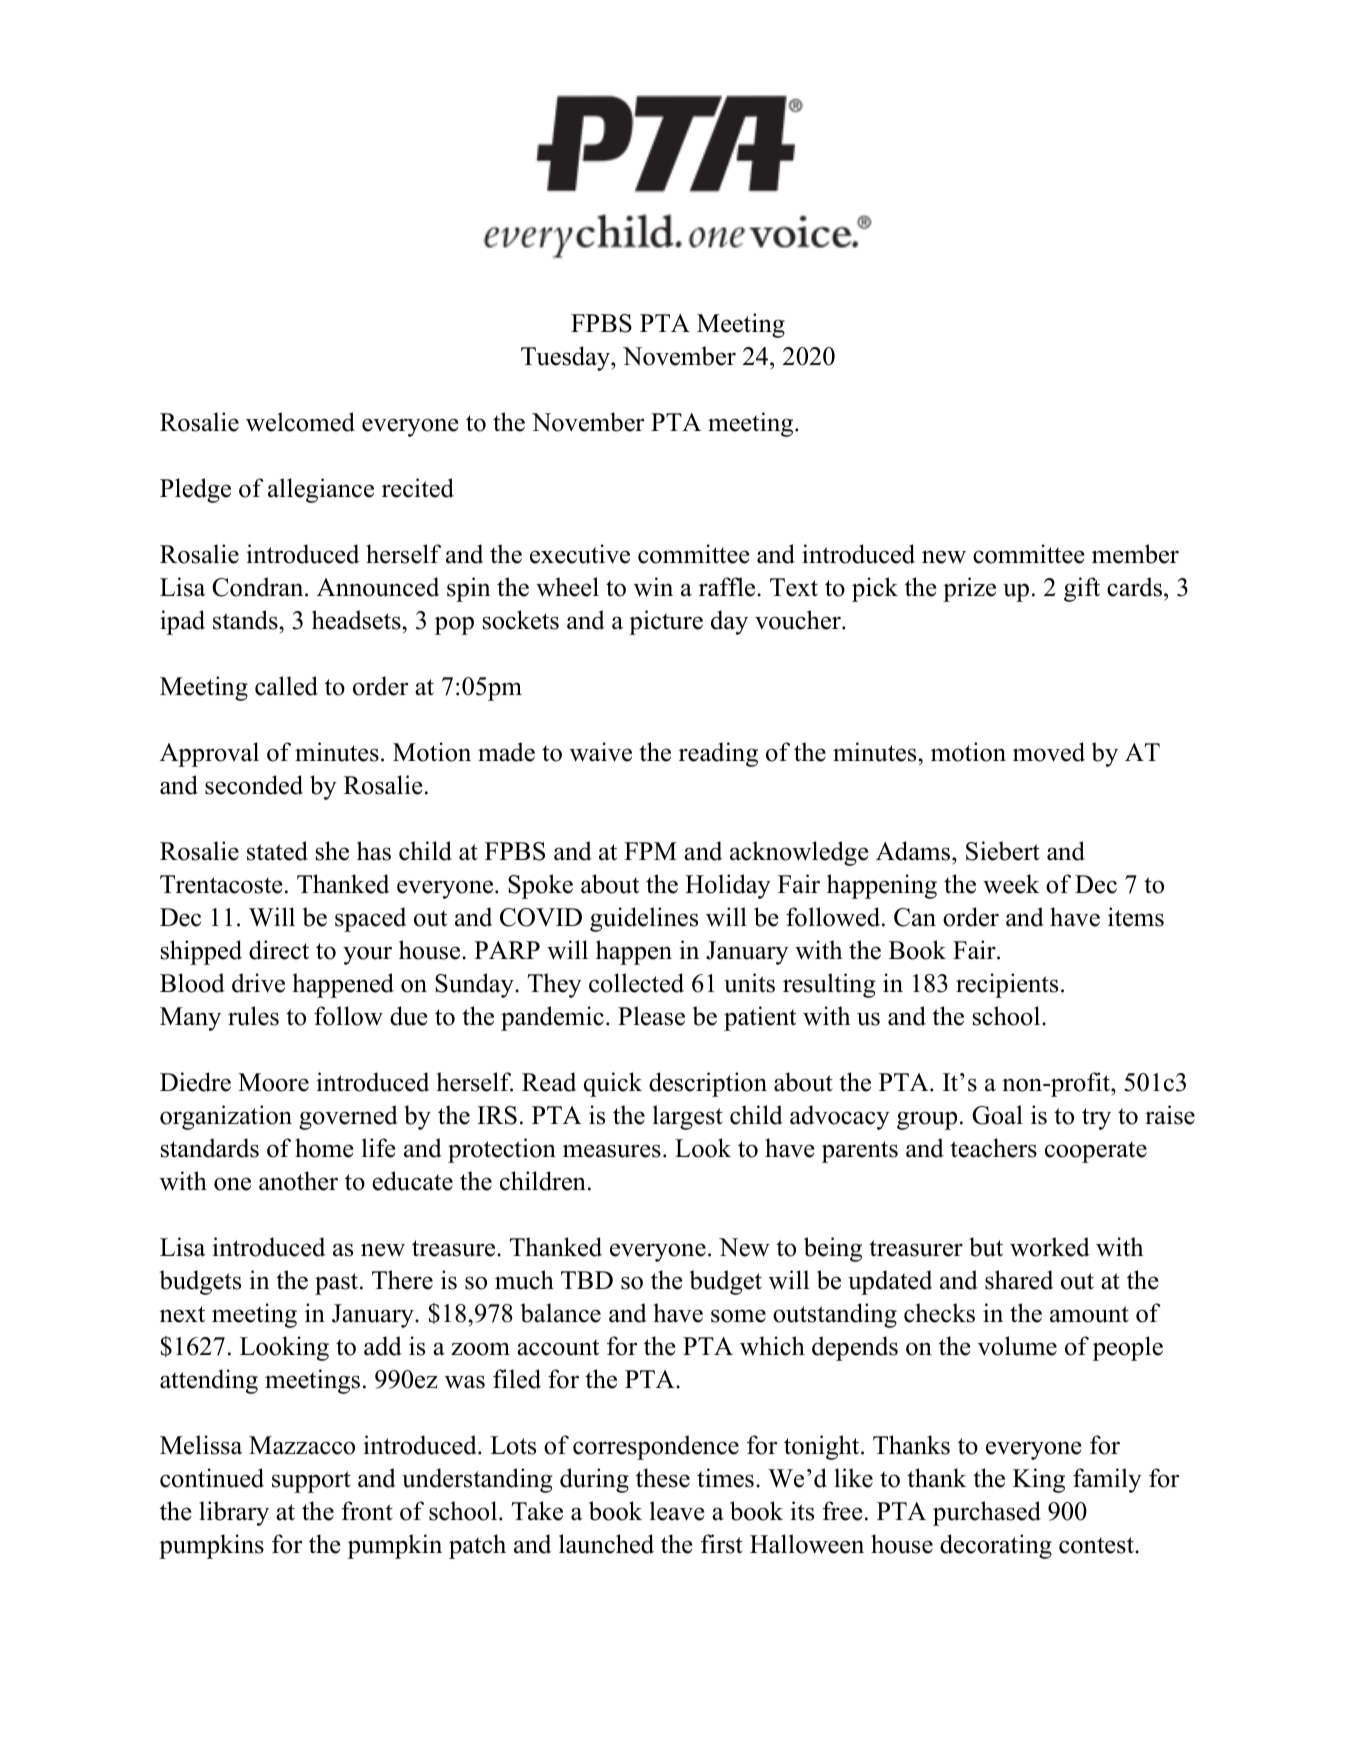  What do you see at coordinates (677, 1511) in the document?
I see `leave` at bounding box center [677, 1511].
